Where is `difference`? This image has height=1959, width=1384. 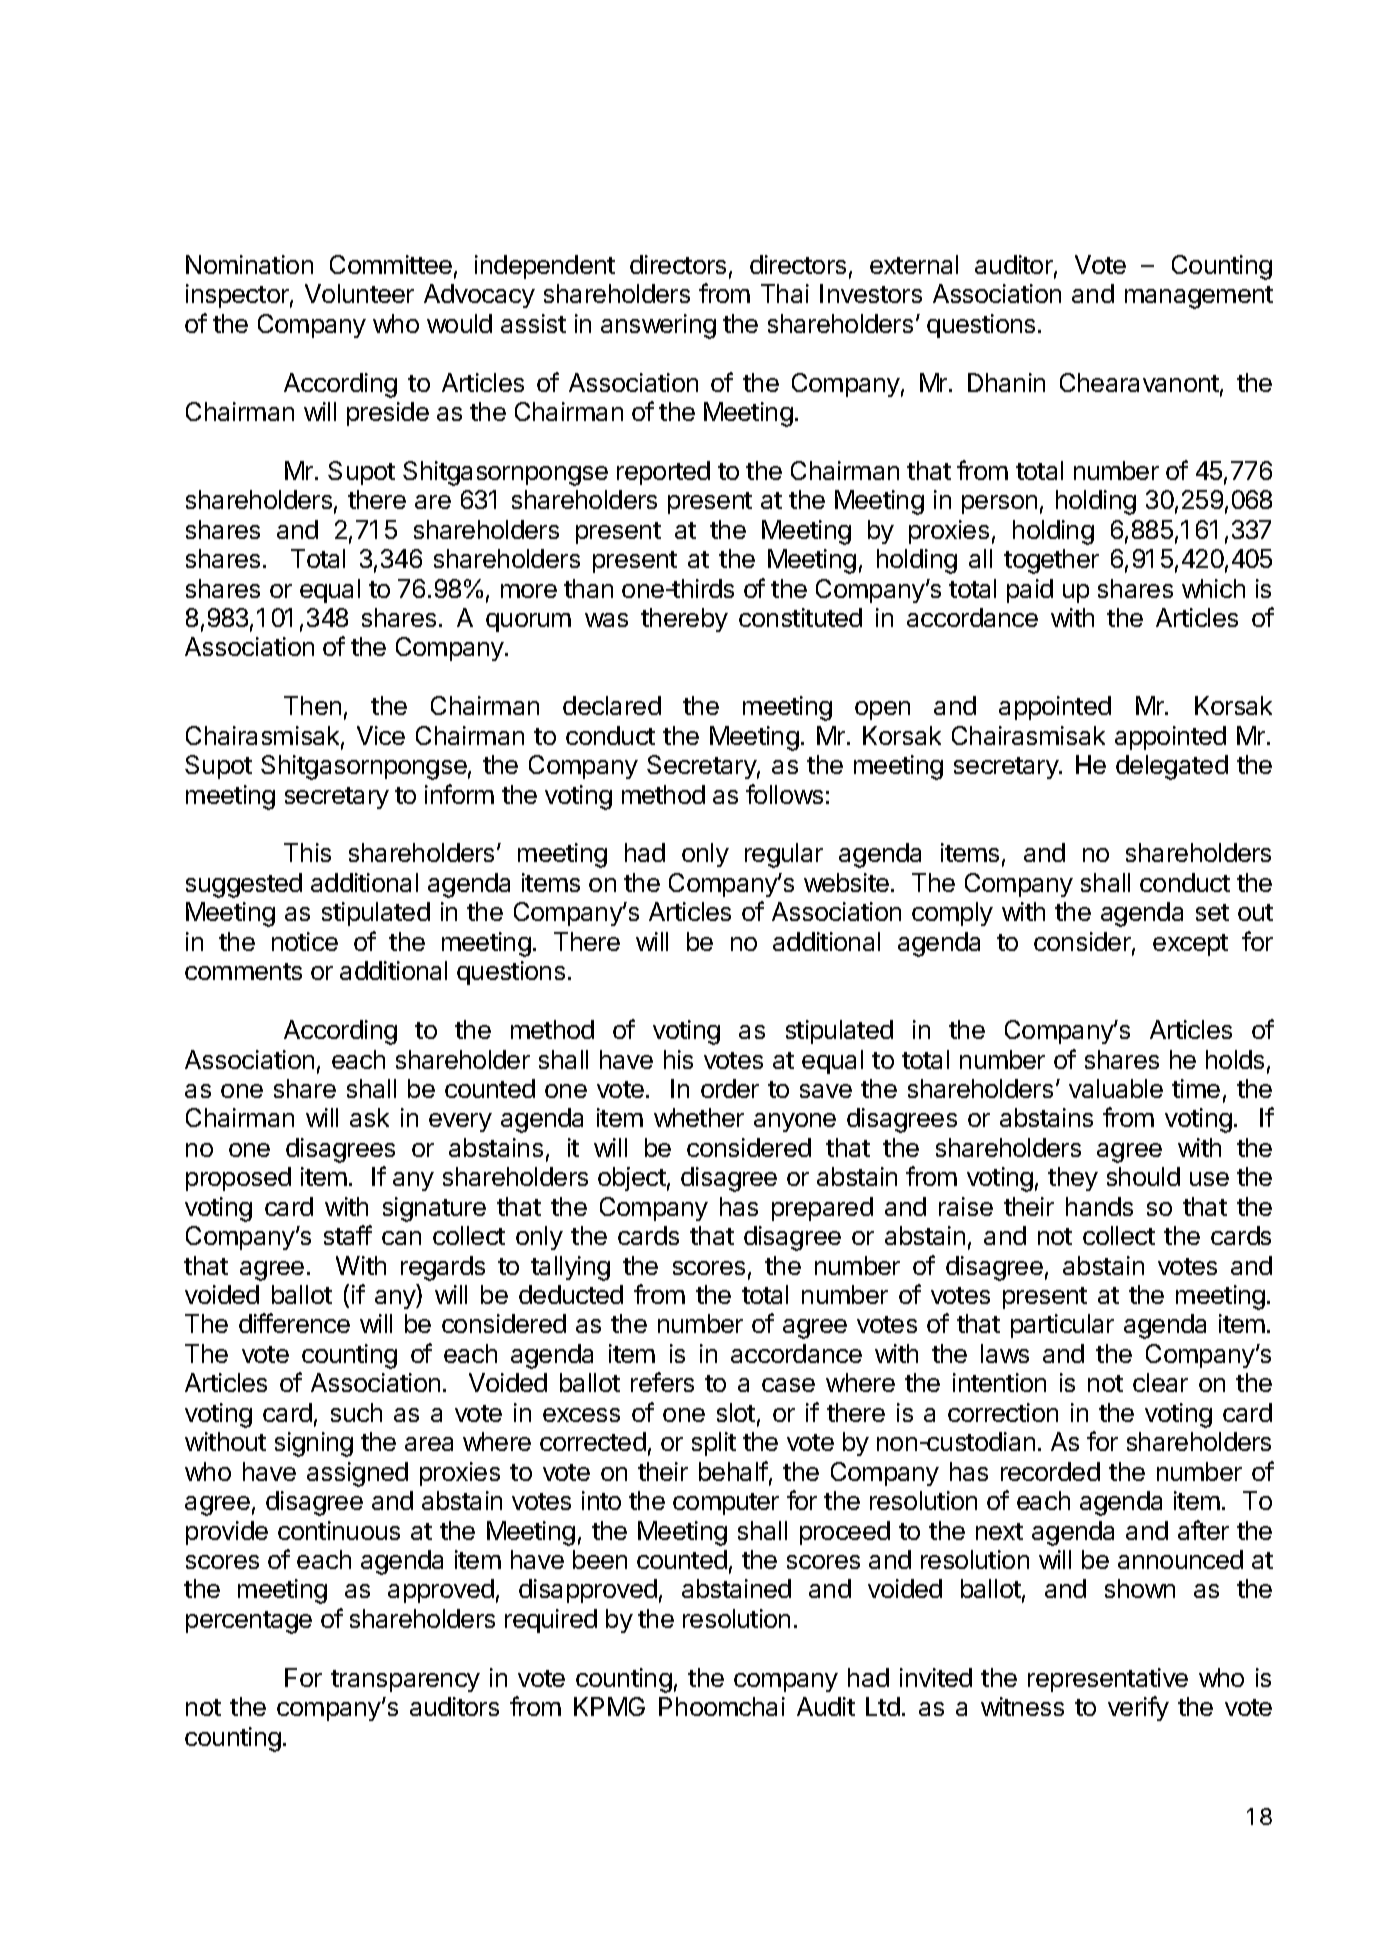
difference is located at coordinates (294, 1323).
